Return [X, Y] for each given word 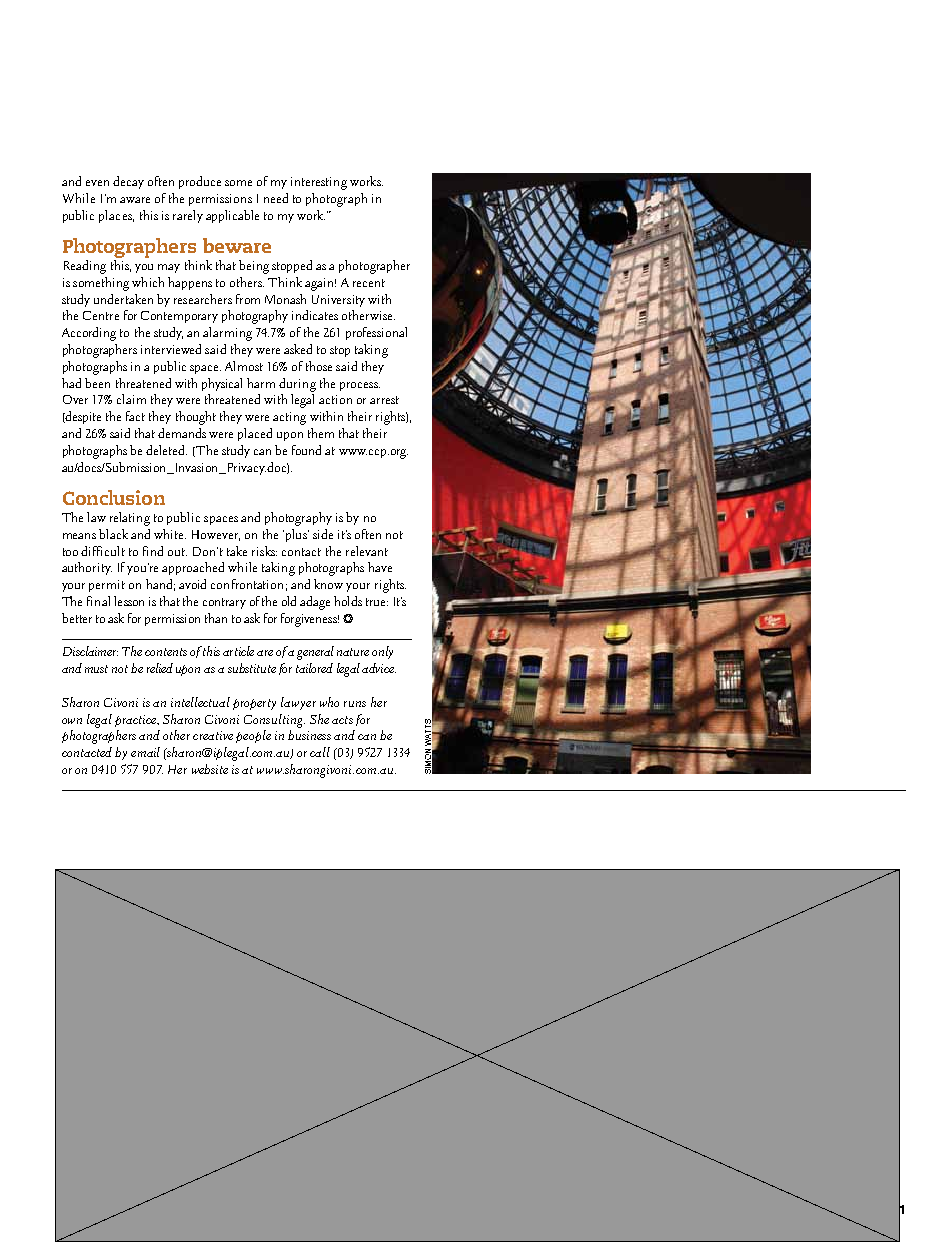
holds [348, 601]
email [145, 752]
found [306, 450]
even [97, 183]
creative [213, 735]
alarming [227, 334]
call [320, 752]
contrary [224, 603]
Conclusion [114, 497]
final [98, 601]
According [89, 334]
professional [376, 333]
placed [255, 434]
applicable [232, 216]
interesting [319, 183]
